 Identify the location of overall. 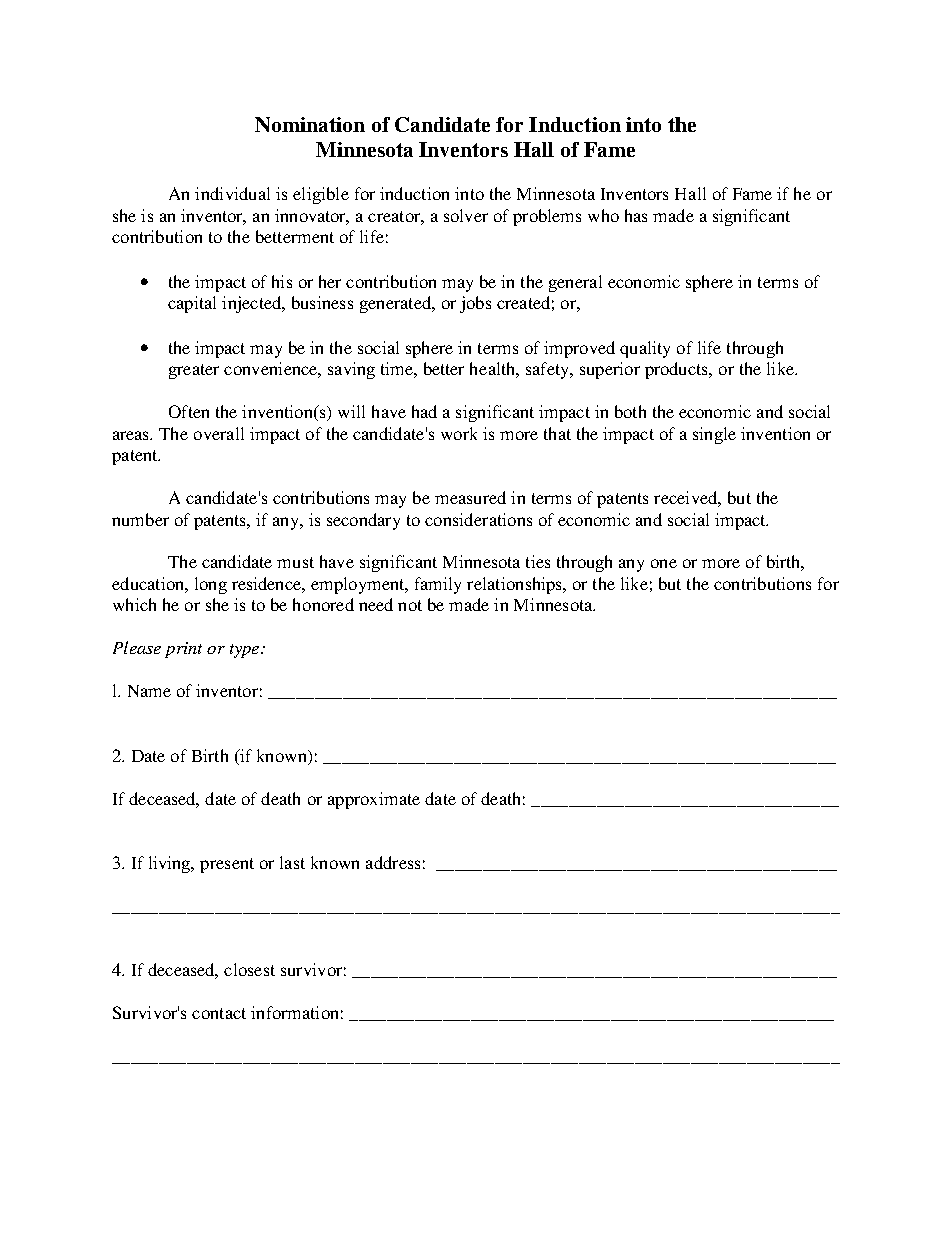
(219, 433).
